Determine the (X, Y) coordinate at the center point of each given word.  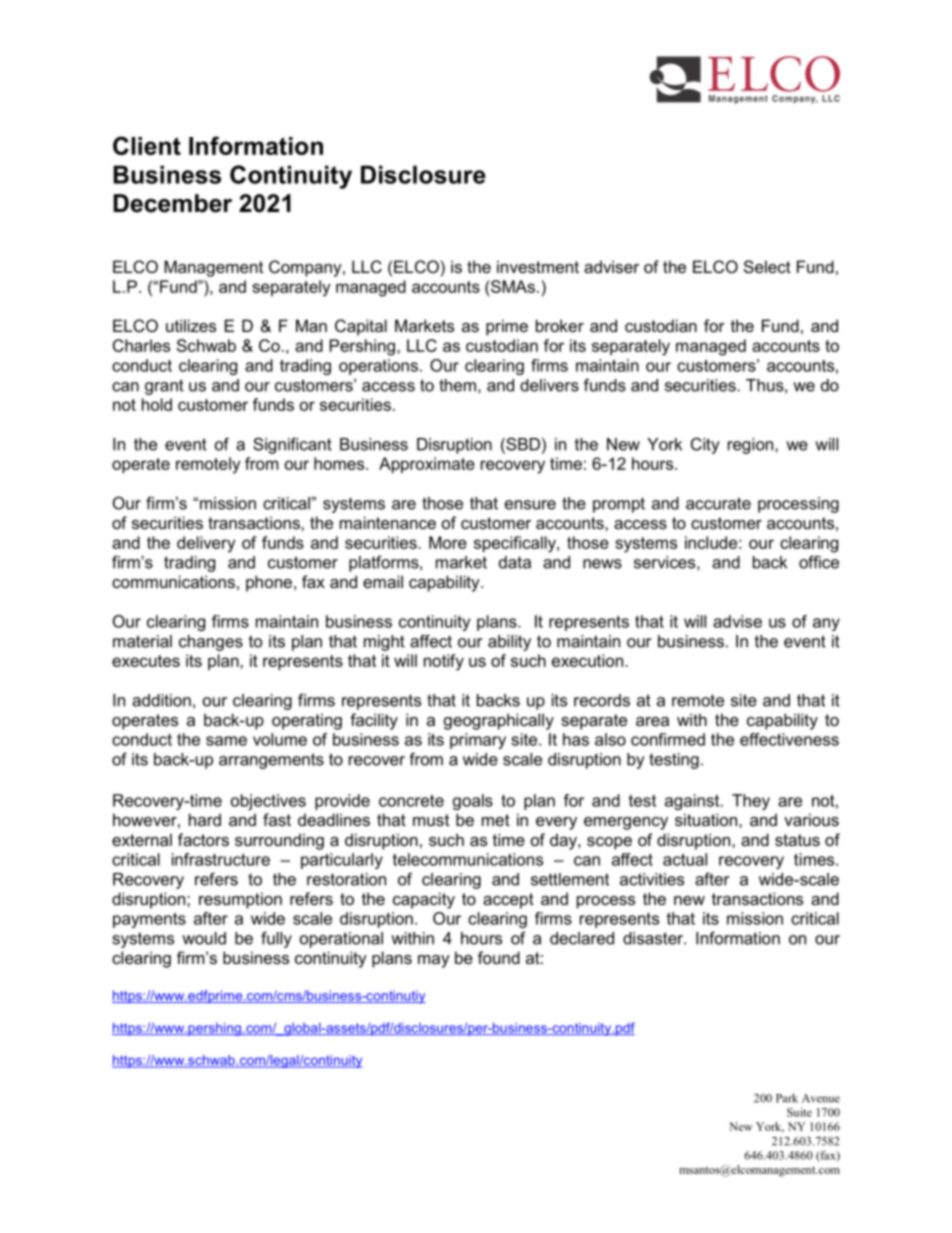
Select (767, 266)
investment (538, 266)
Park (787, 1098)
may (434, 961)
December (172, 203)
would (204, 938)
